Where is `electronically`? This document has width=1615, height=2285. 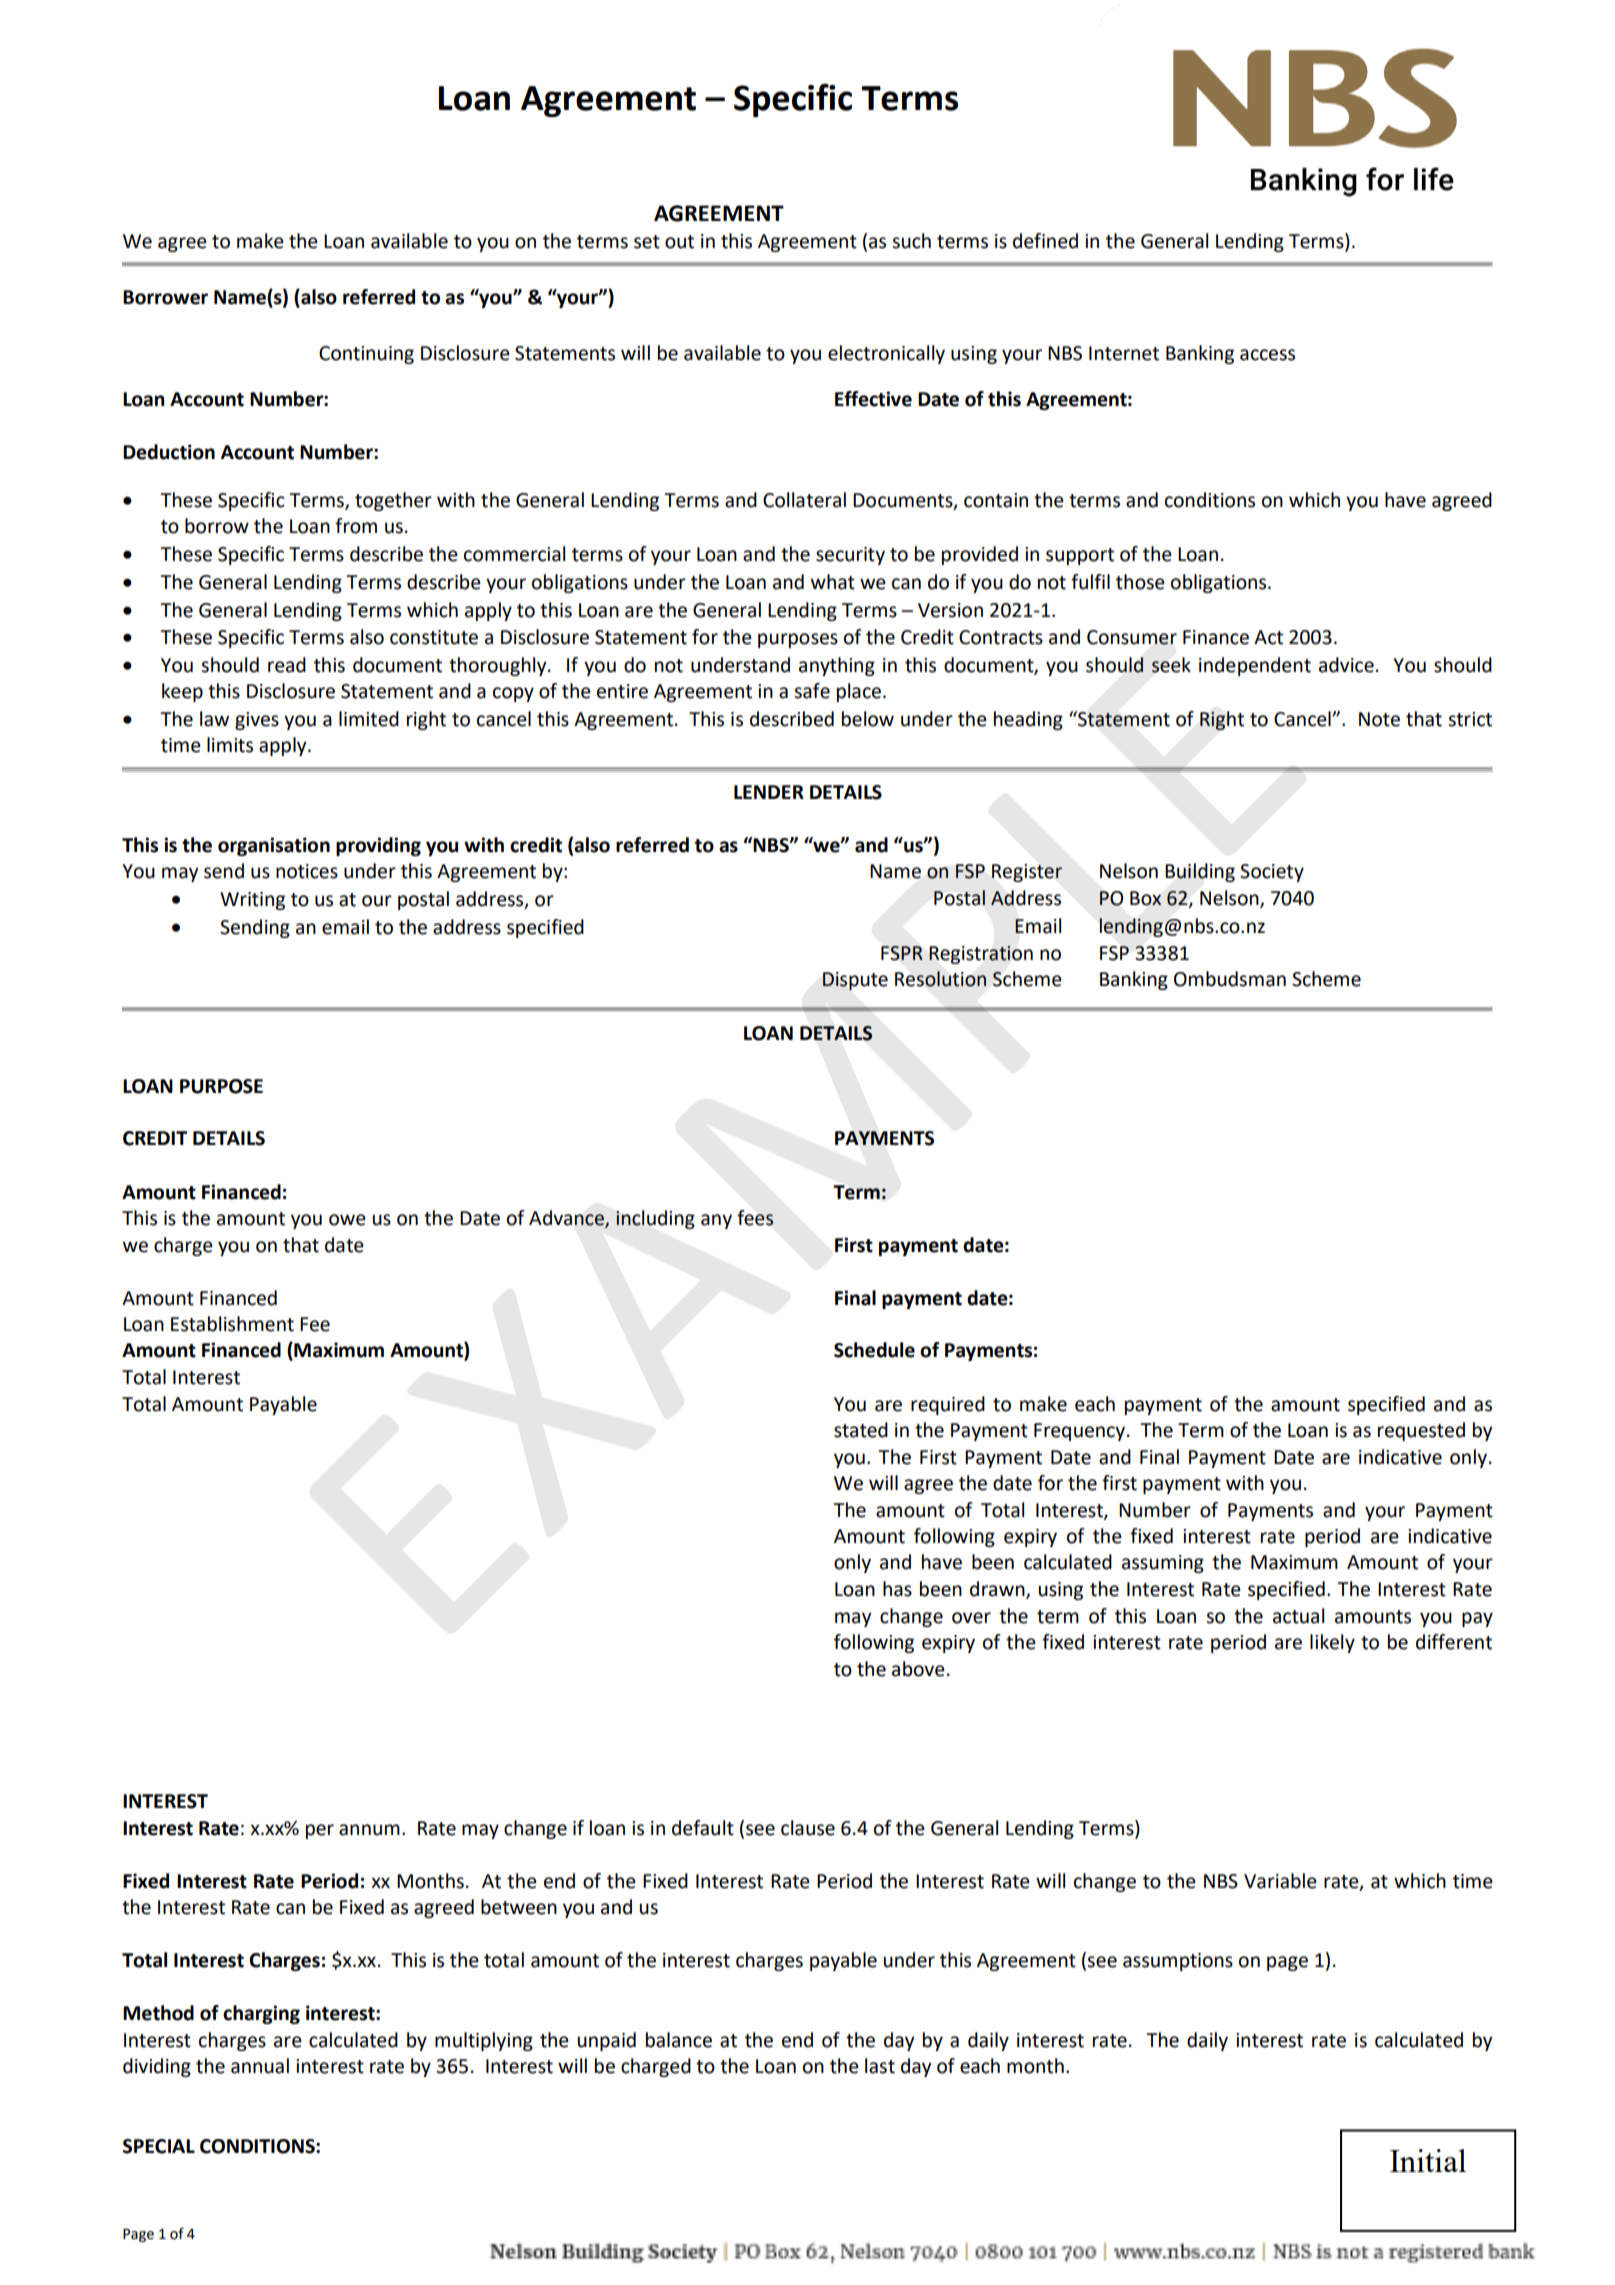 electronically is located at coordinates (886, 354).
